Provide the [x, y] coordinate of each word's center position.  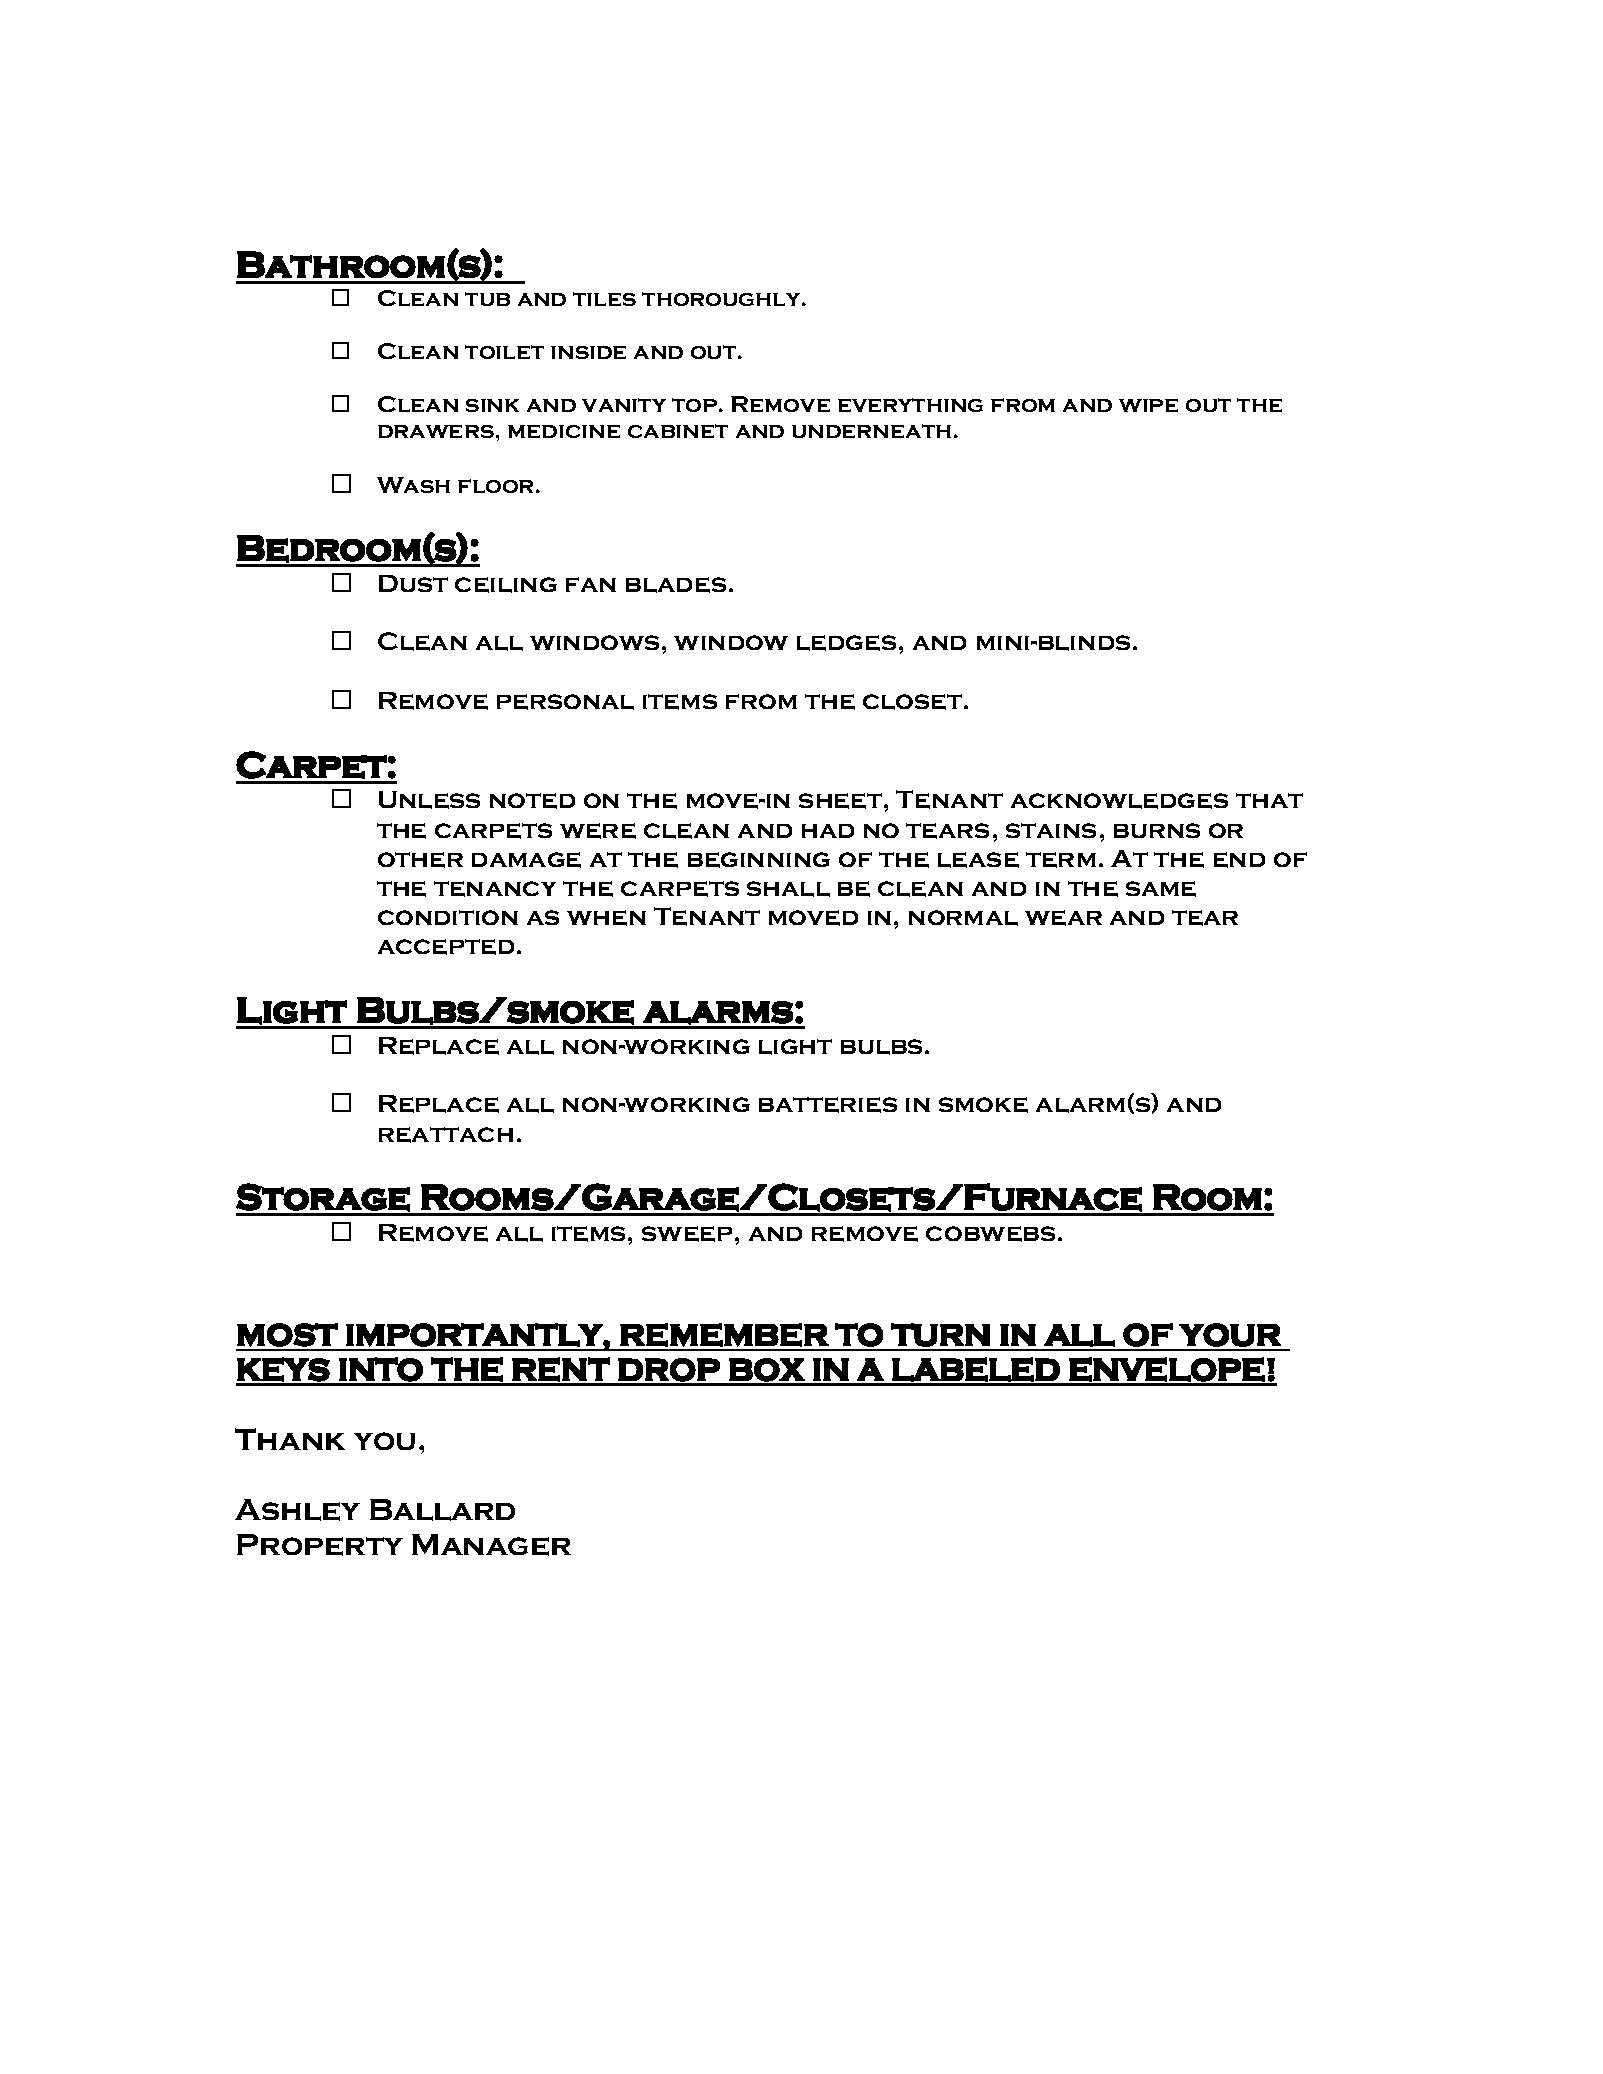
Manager [491, 1545]
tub [487, 299]
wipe [1148, 405]
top [694, 405]
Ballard [442, 1510]
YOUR [1230, 1335]
